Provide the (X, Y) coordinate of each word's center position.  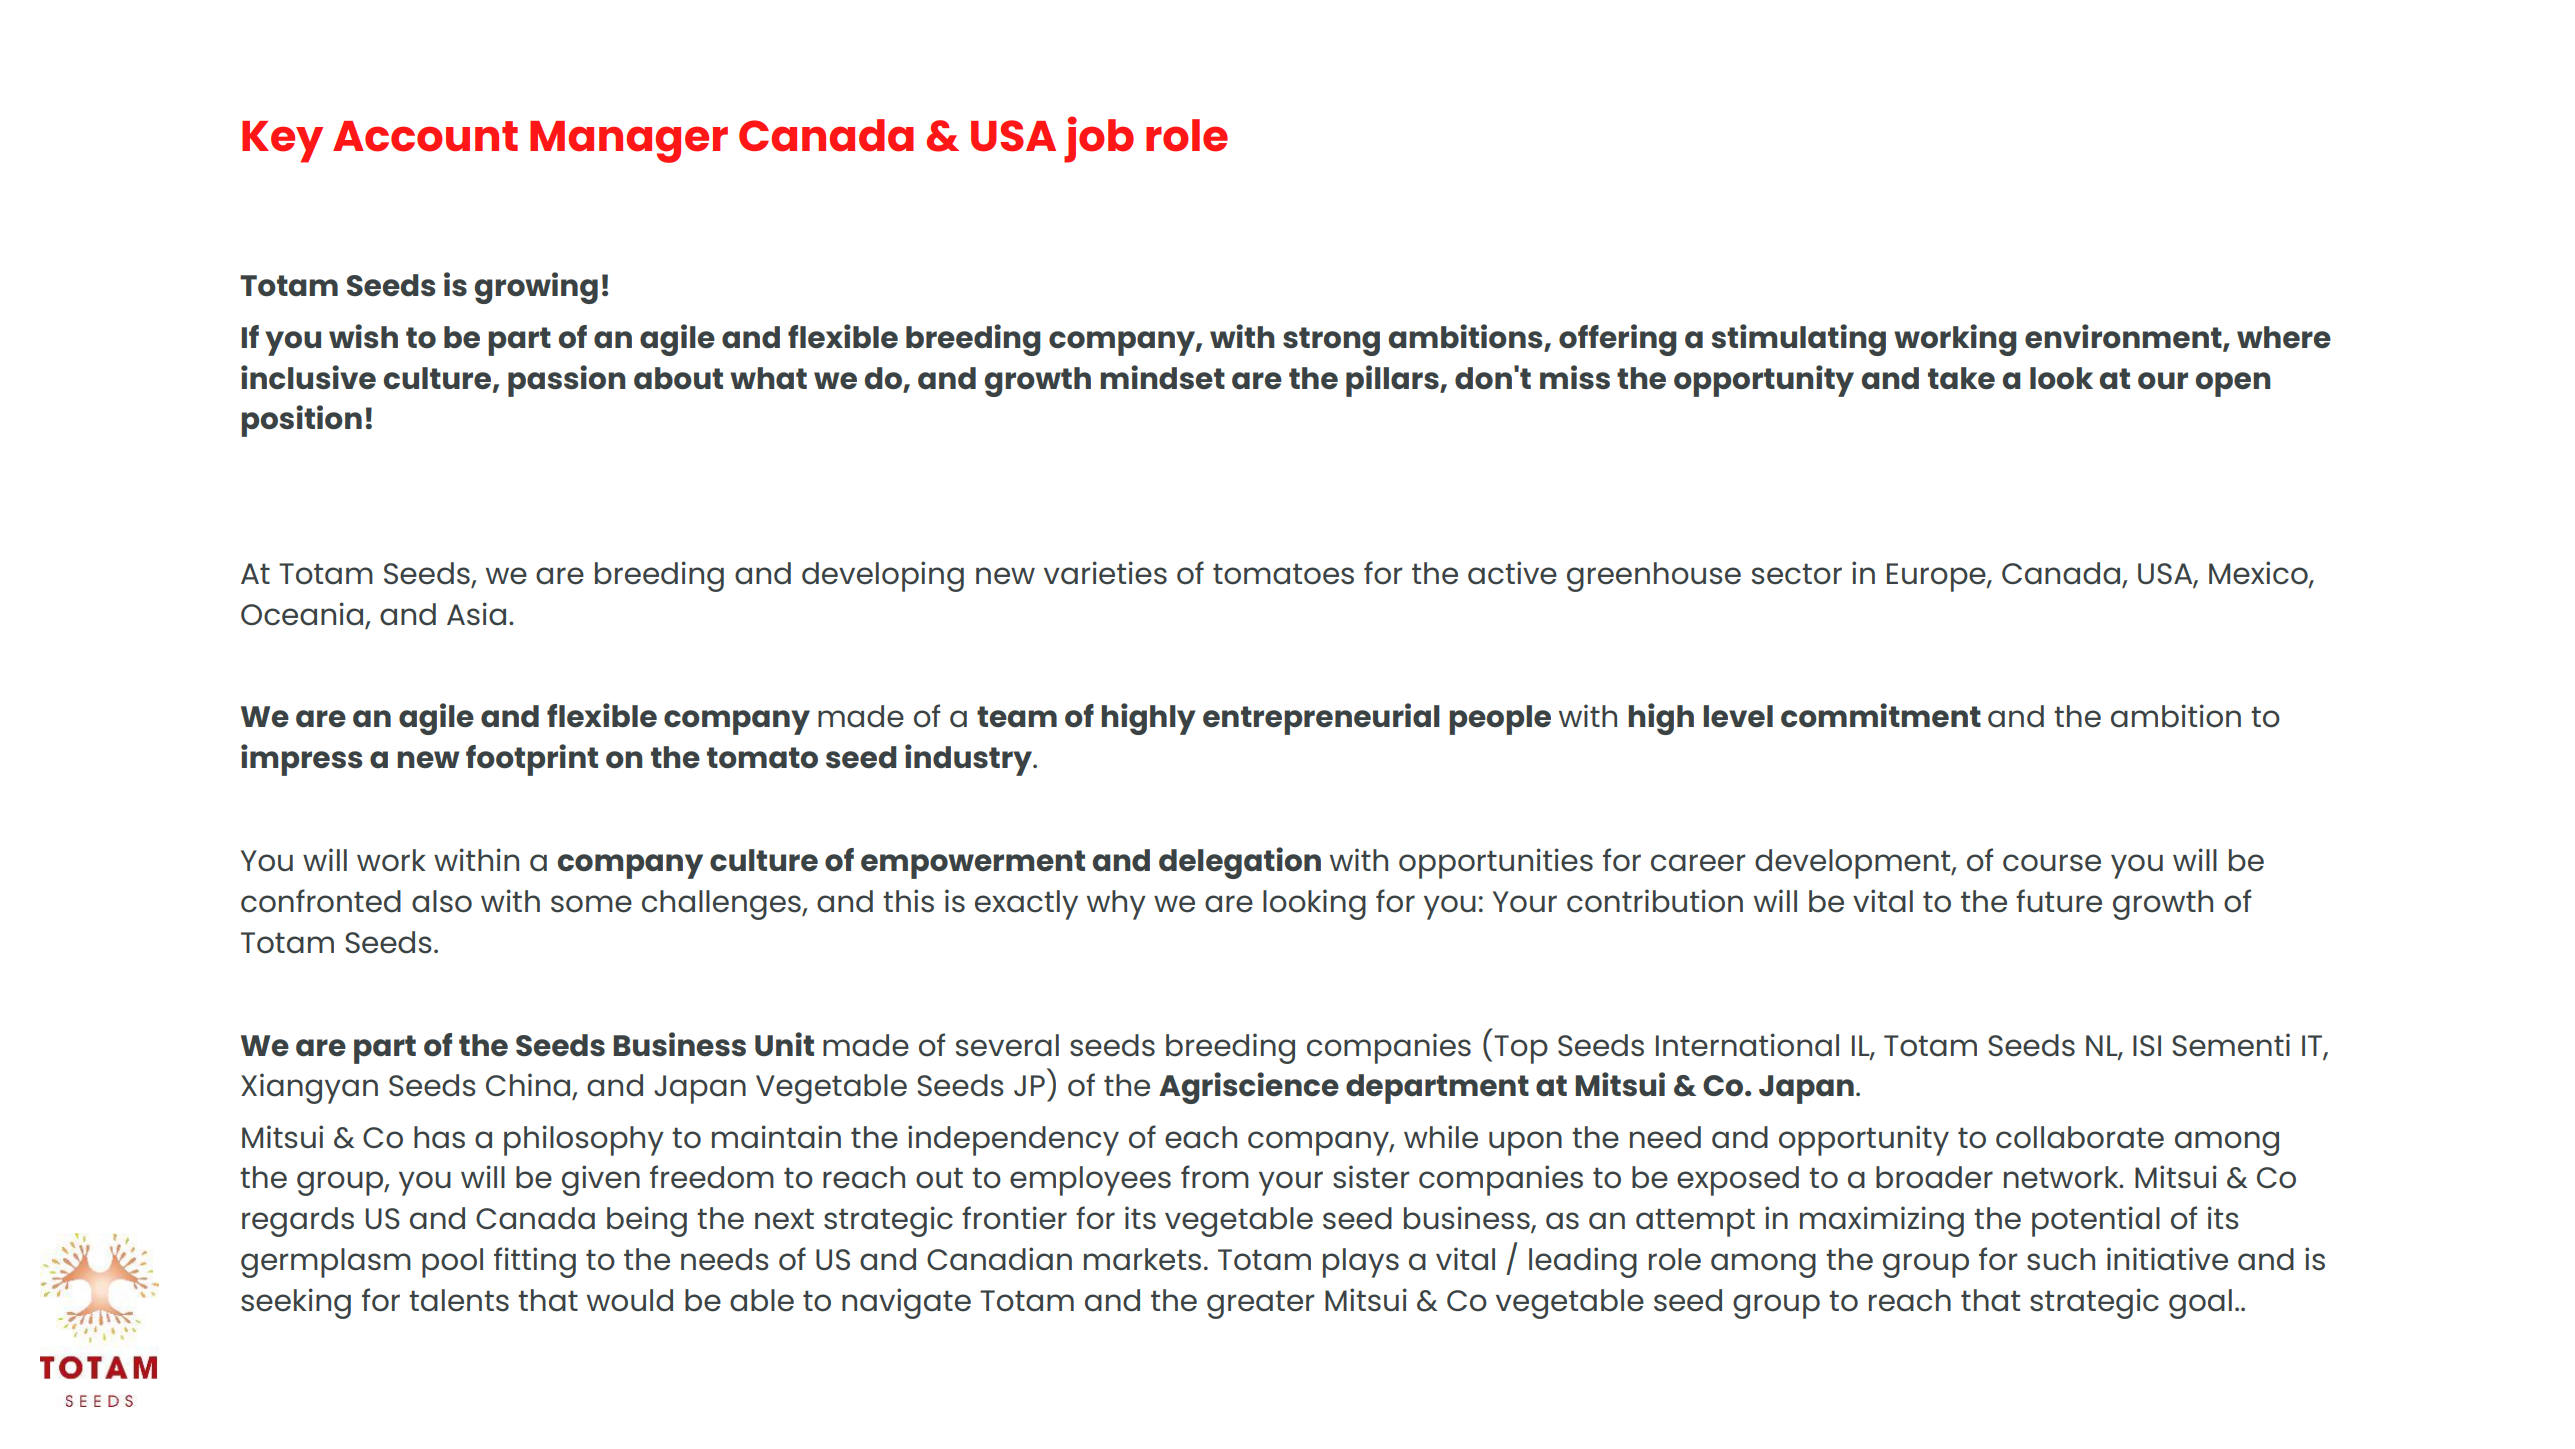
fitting (535, 1262)
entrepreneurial (1321, 719)
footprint (532, 760)
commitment (1881, 715)
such (2061, 1259)
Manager (629, 142)
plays (1361, 1263)
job (1099, 139)
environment (2124, 337)
